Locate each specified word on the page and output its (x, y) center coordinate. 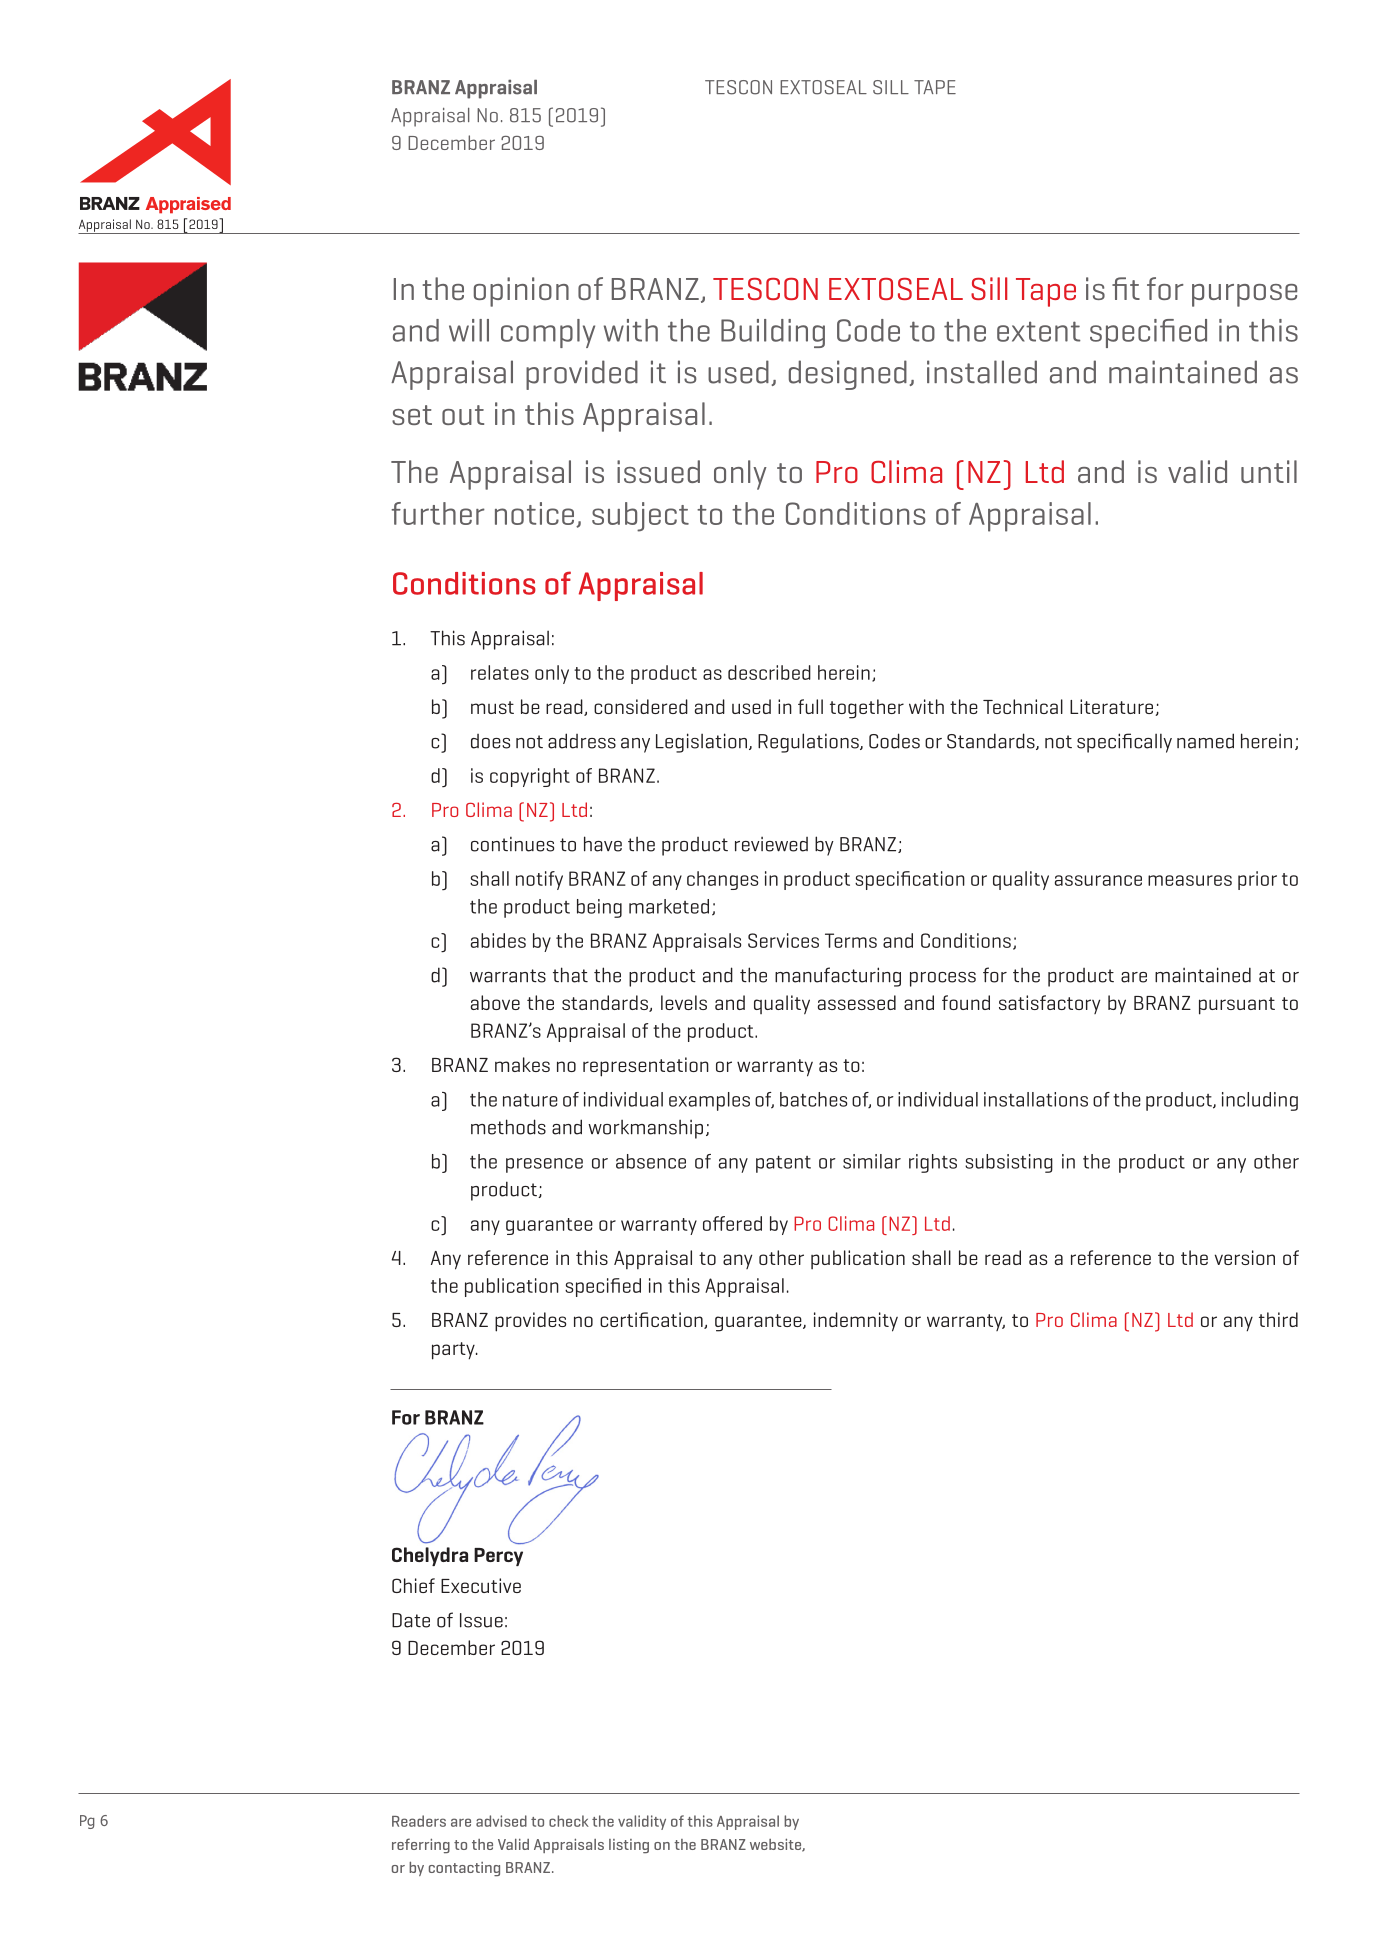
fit (1126, 288)
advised (501, 1821)
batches (813, 1099)
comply (548, 333)
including (1260, 1101)
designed (848, 375)
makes (522, 1064)
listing (629, 1846)
